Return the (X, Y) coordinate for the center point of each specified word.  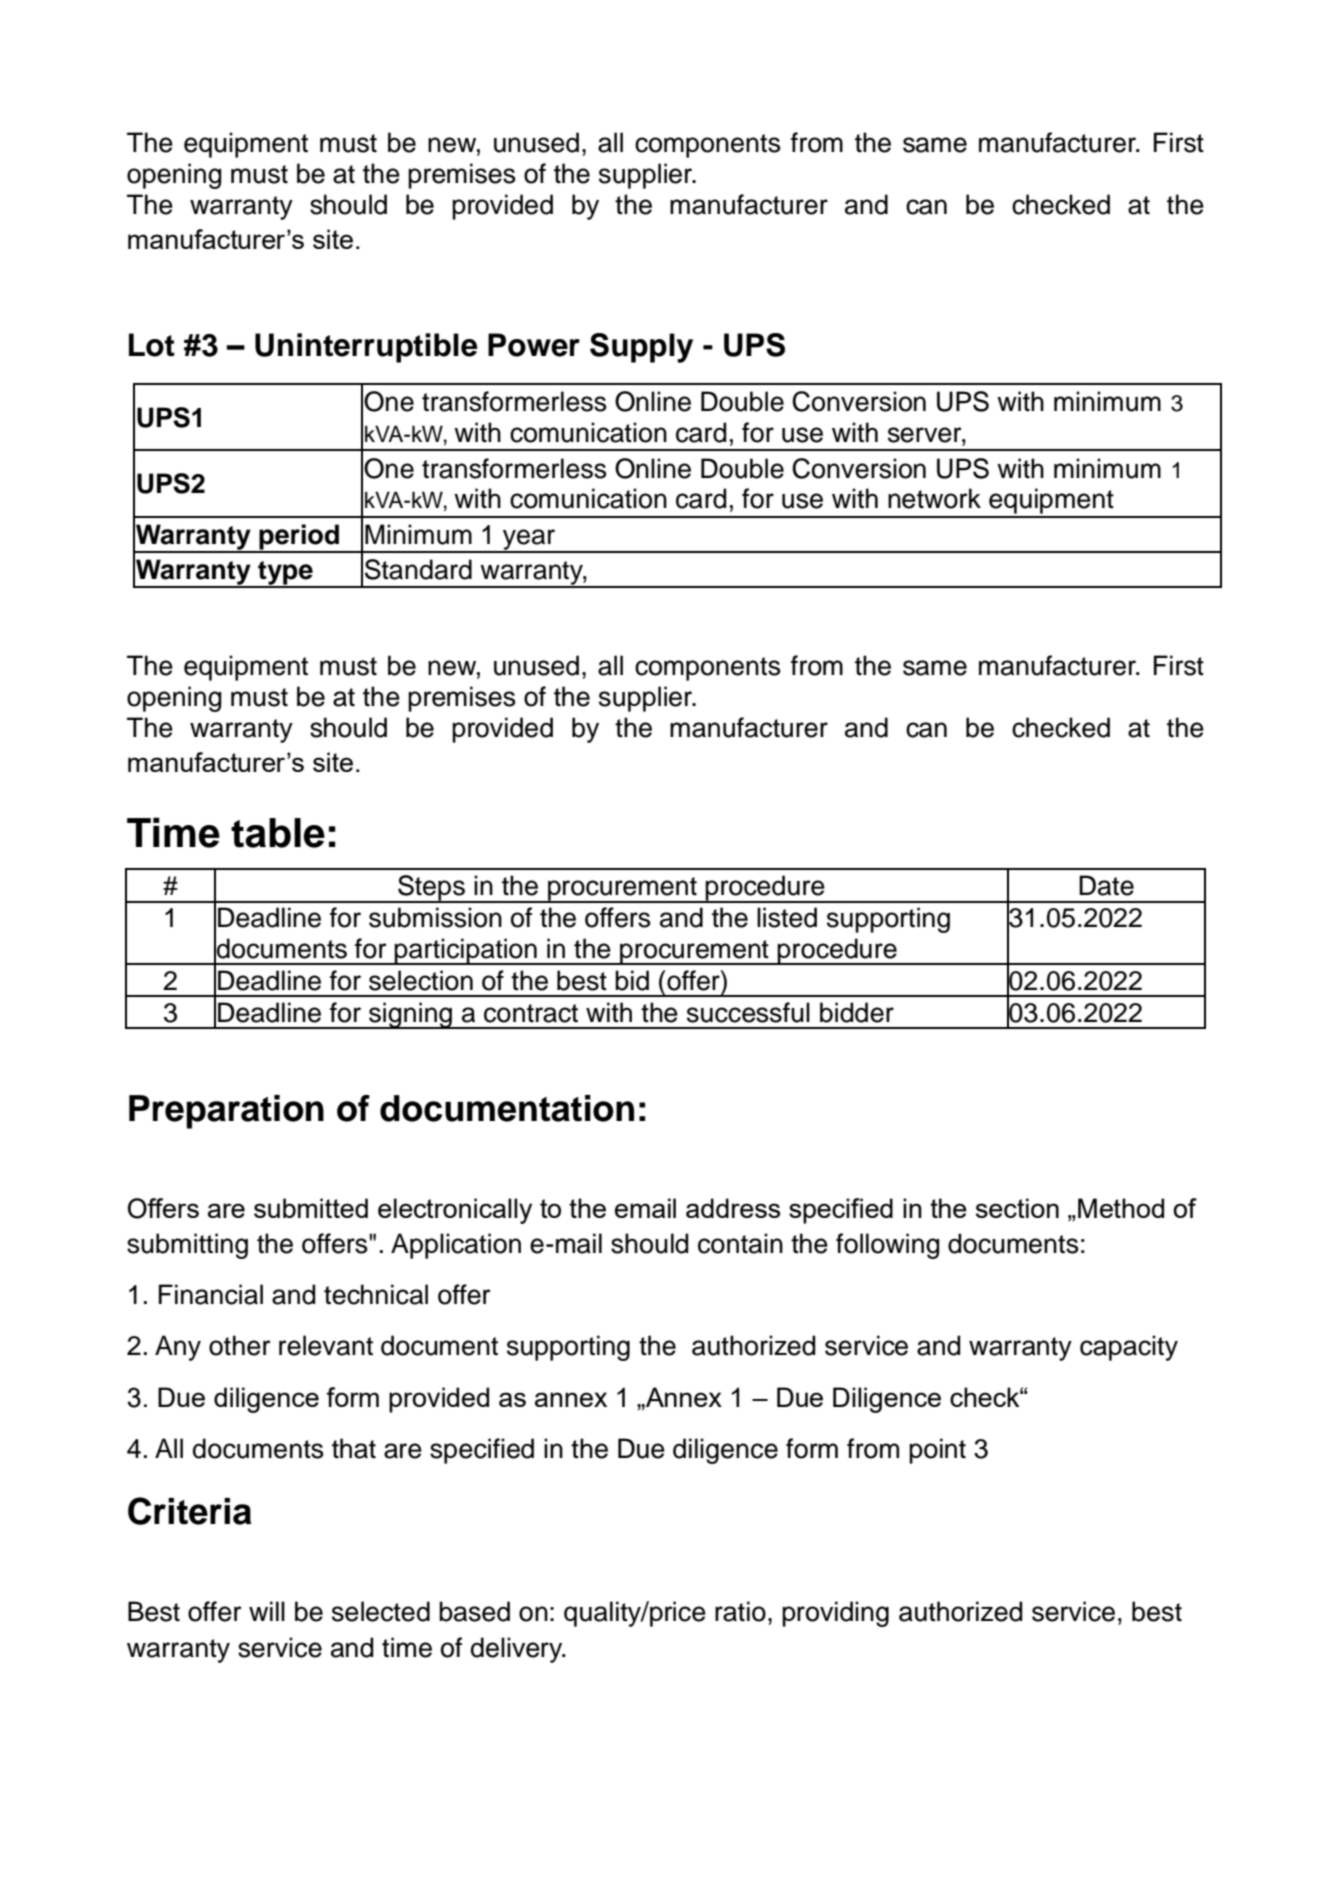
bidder (857, 1012)
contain (740, 1243)
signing (411, 1015)
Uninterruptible (366, 348)
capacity (1129, 1348)
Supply (641, 348)
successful (748, 1012)
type (285, 574)
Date (1106, 885)
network (934, 498)
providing (835, 1614)
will (267, 1611)
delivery (518, 1650)
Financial (211, 1294)
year (529, 540)
